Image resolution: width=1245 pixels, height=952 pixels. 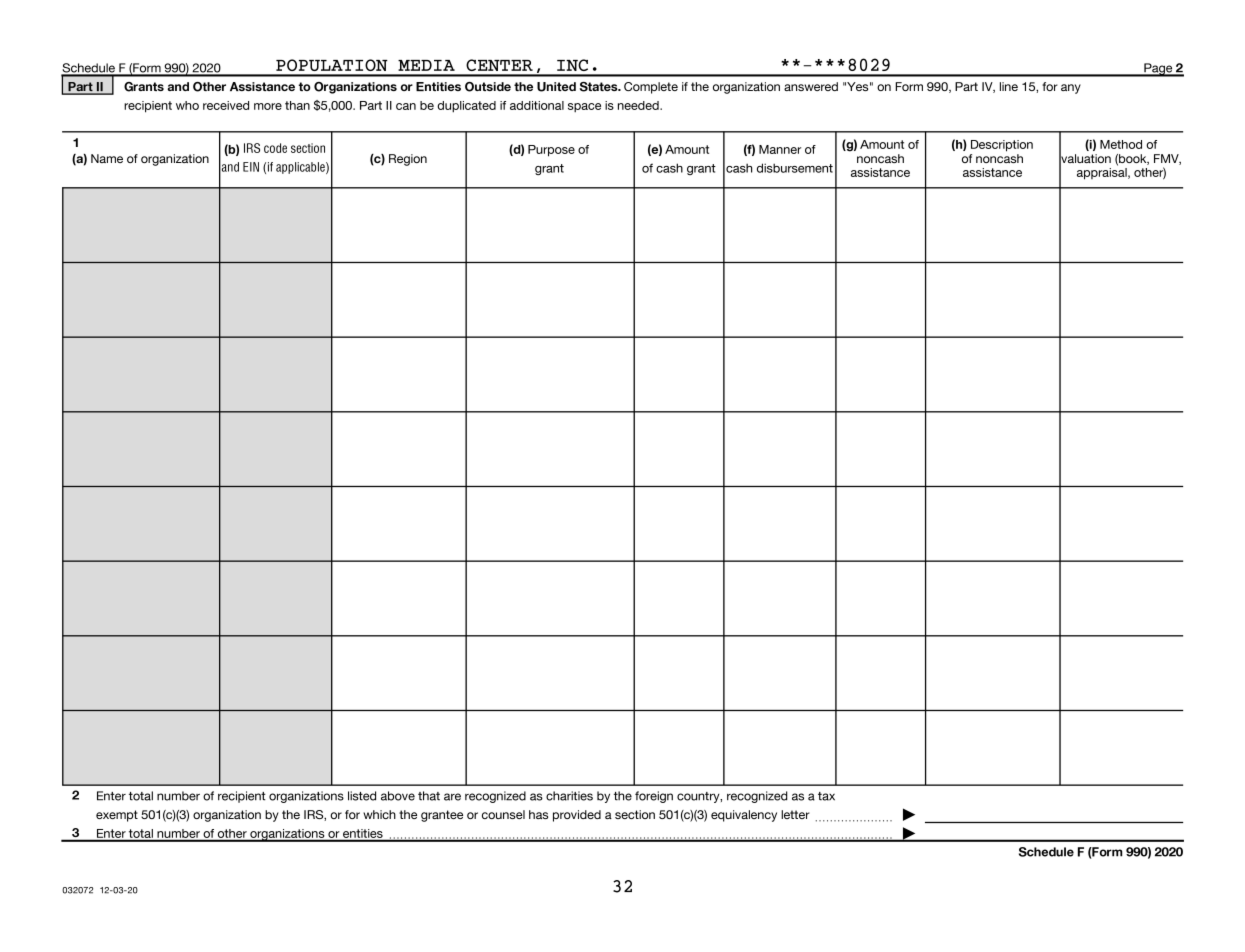 I want to click on tax, so click(x=826, y=796).
